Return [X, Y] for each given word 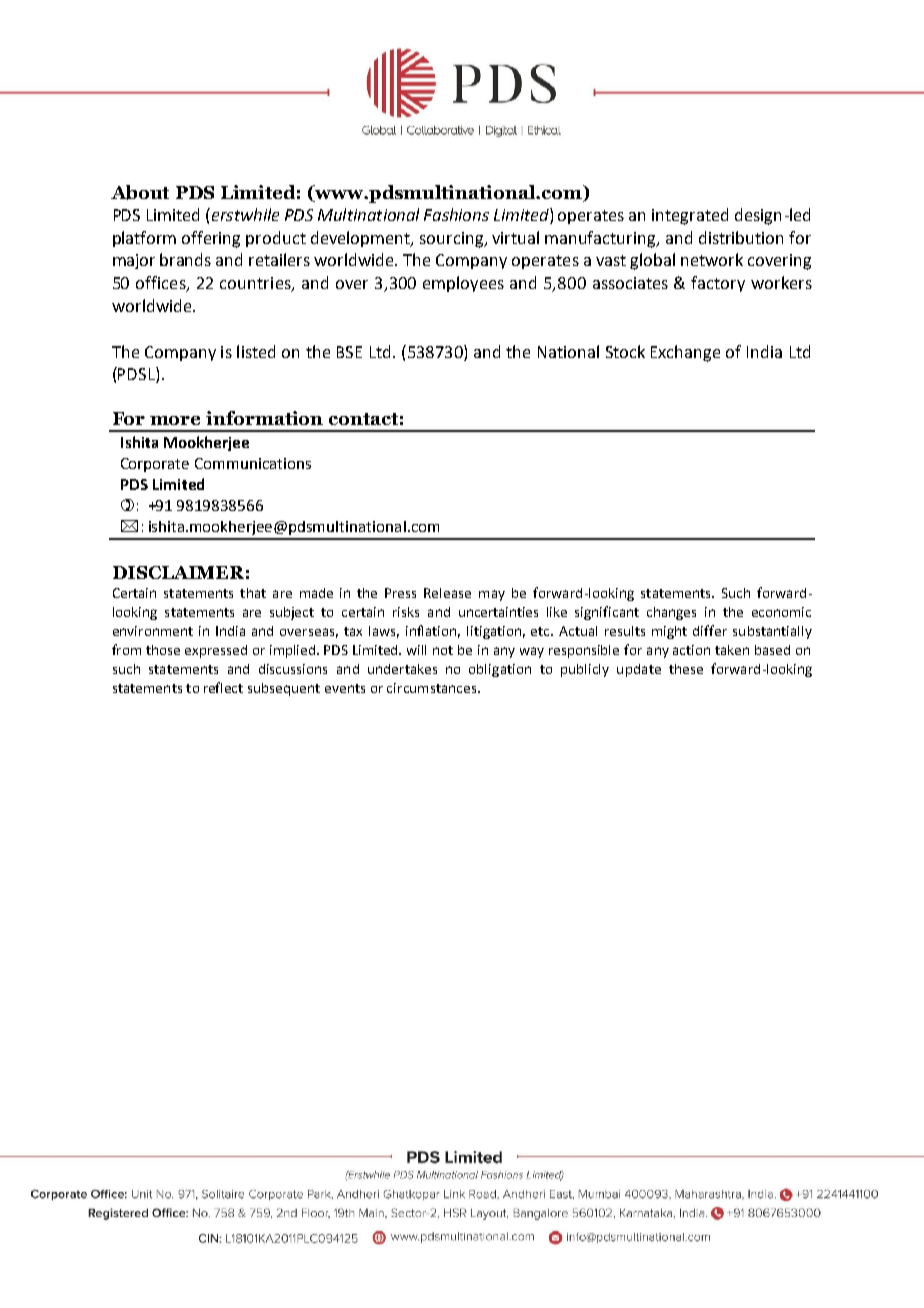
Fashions [456, 214]
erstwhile [244, 214]
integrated [690, 216]
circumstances [433, 688]
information [264, 418]
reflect [223, 687]
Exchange [685, 353]
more [175, 420]
